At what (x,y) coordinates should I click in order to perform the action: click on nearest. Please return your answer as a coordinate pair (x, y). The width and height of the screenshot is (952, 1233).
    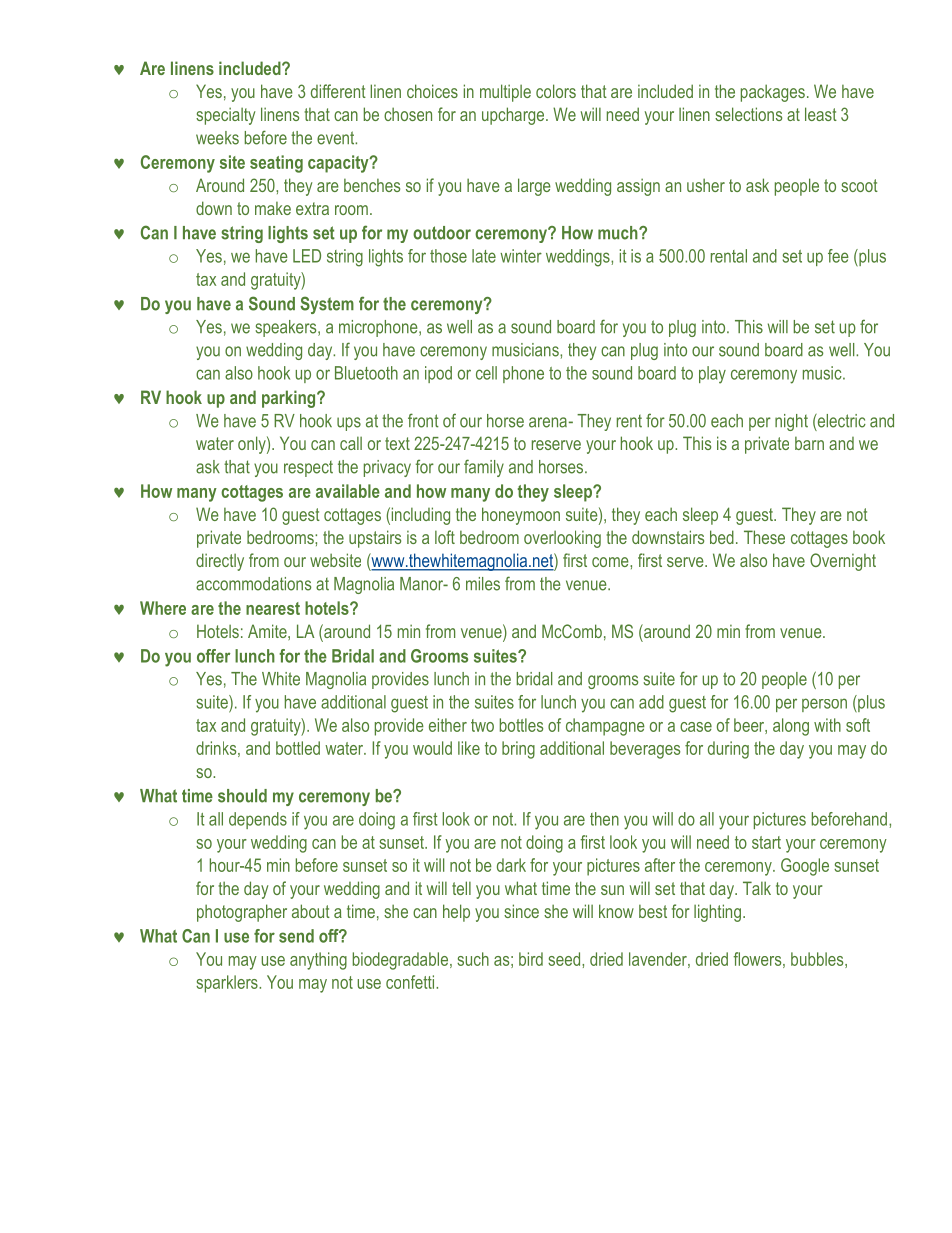
    Looking at the image, I should click on (273, 608).
